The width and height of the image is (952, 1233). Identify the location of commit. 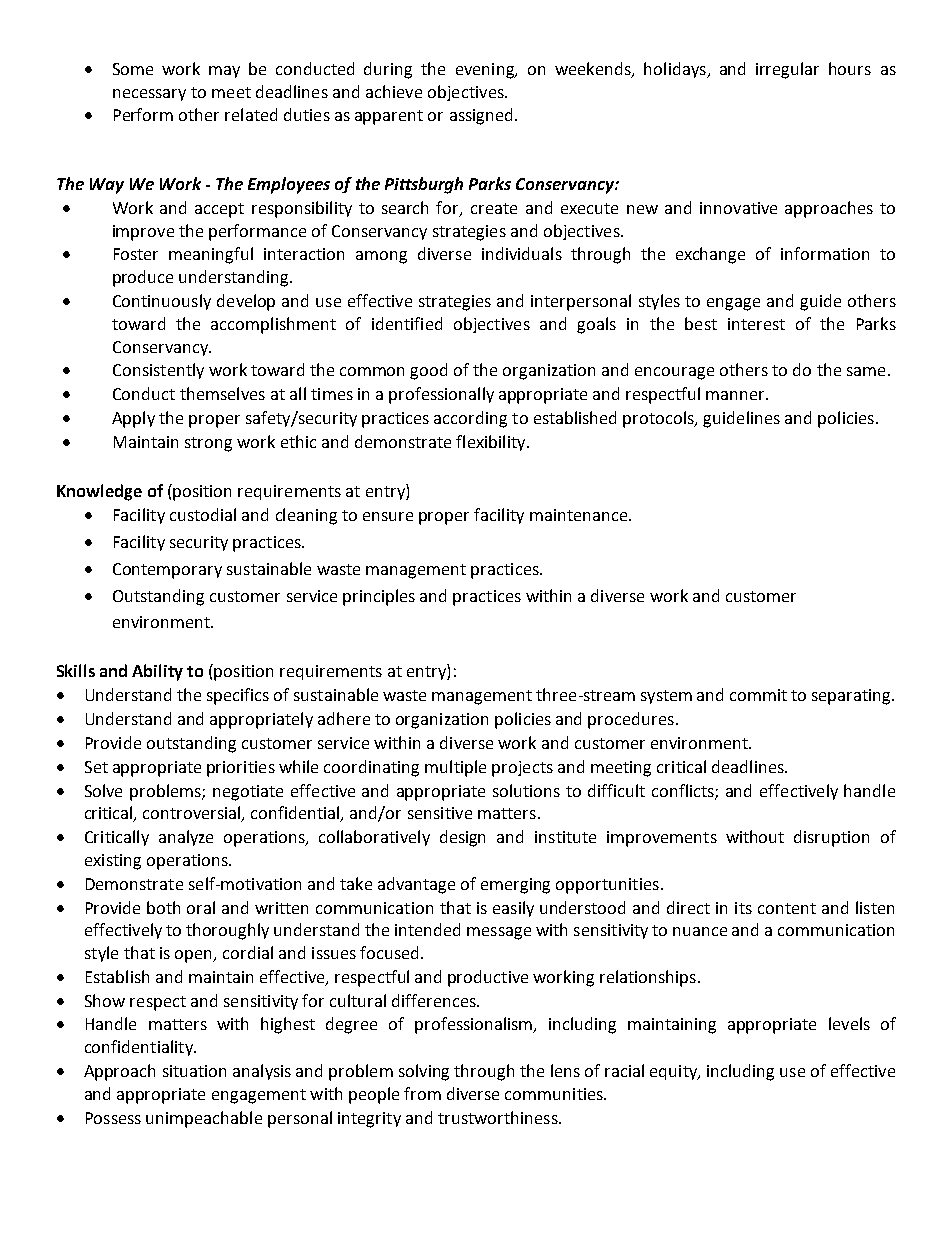
(758, 695).
